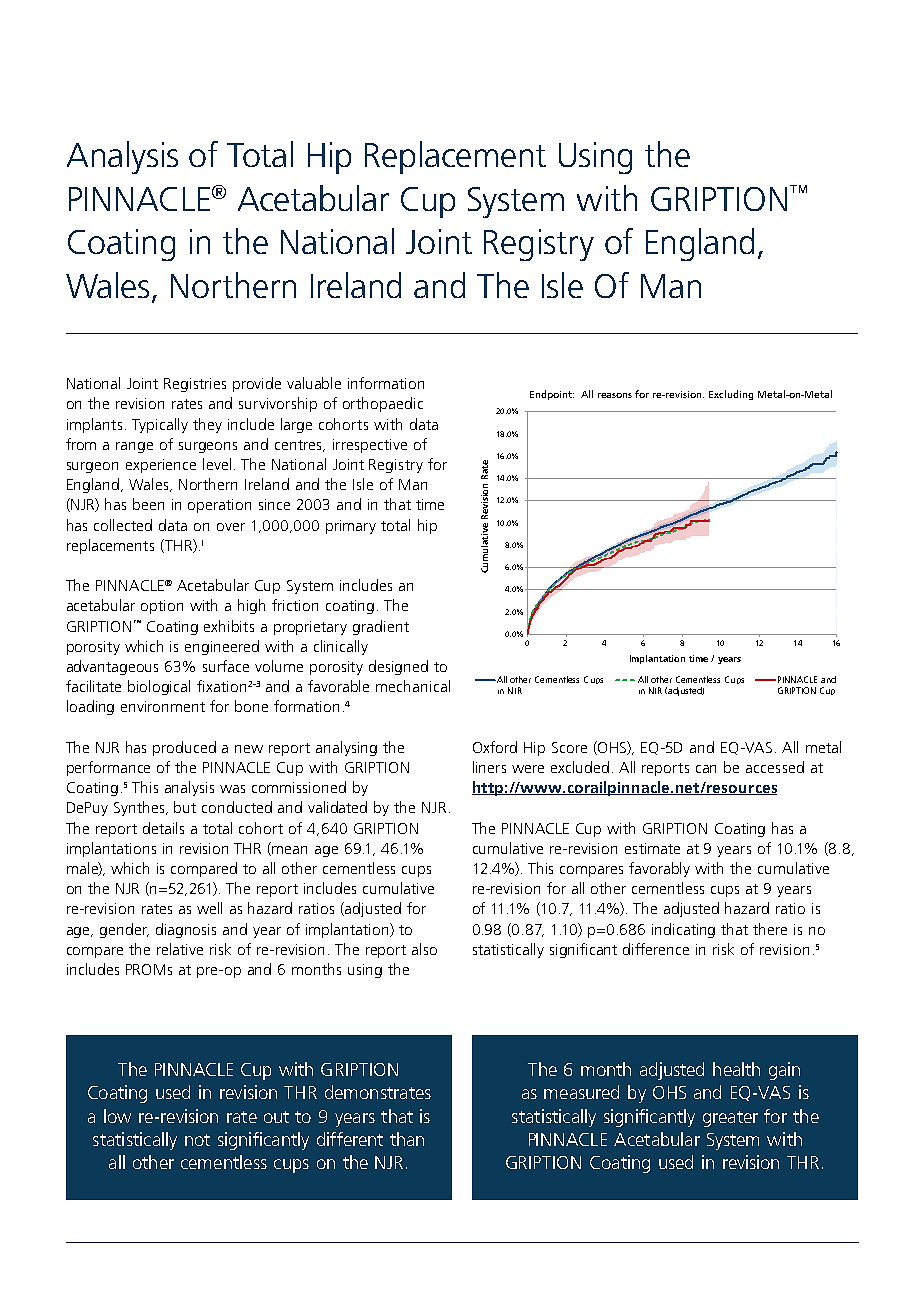  Describe the element at coordinates (489, 767) in the image. I see `liners` at that location.
